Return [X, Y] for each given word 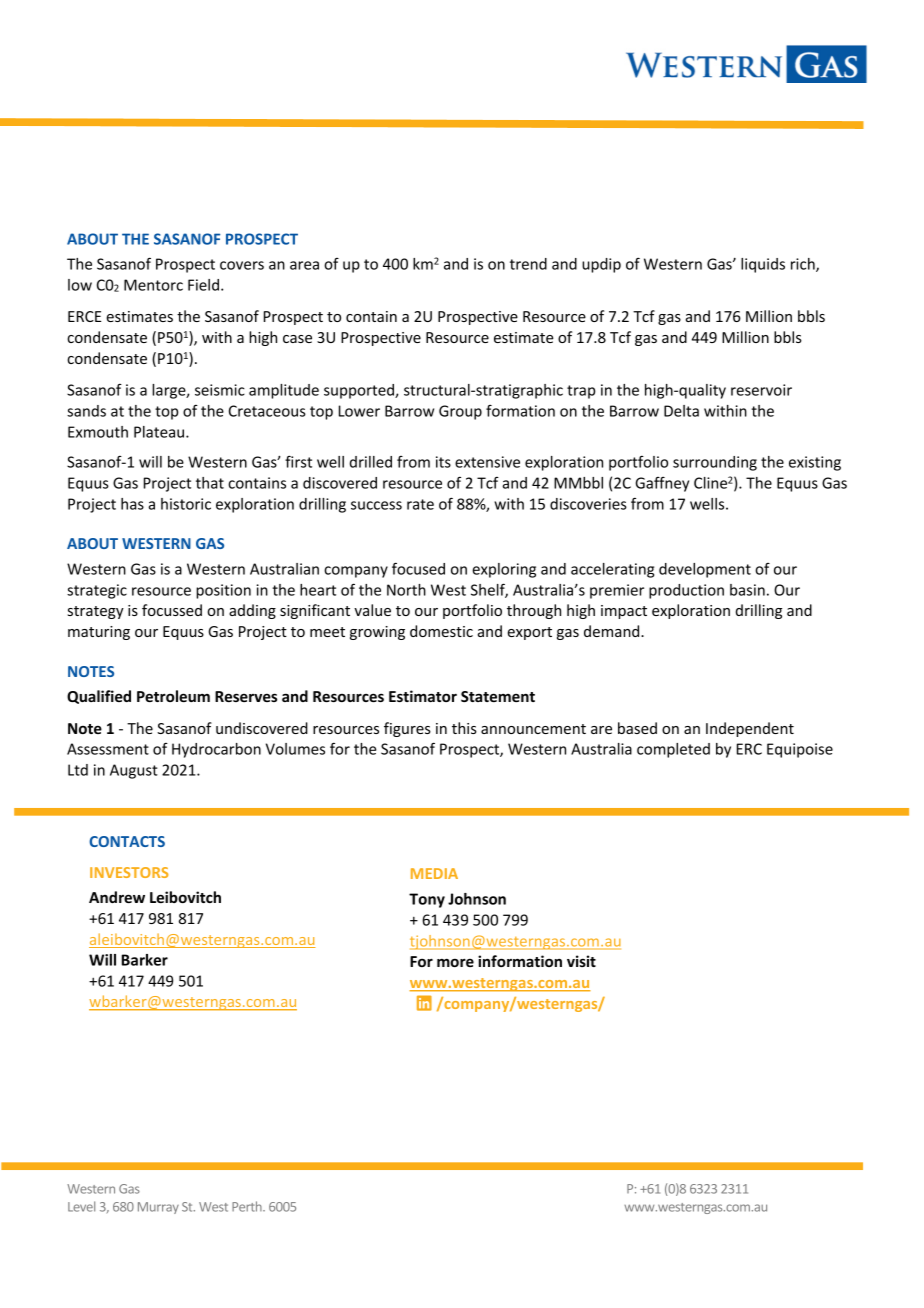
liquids [763, 265]
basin [747, 590]
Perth [248, 1206]
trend [528, 264]
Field [203, 285]
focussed [172, 610]
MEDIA [434, 873]
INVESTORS [129, 872]
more [455, 962]
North [406, 590]
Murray [158, 1208]
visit [581, 961]
